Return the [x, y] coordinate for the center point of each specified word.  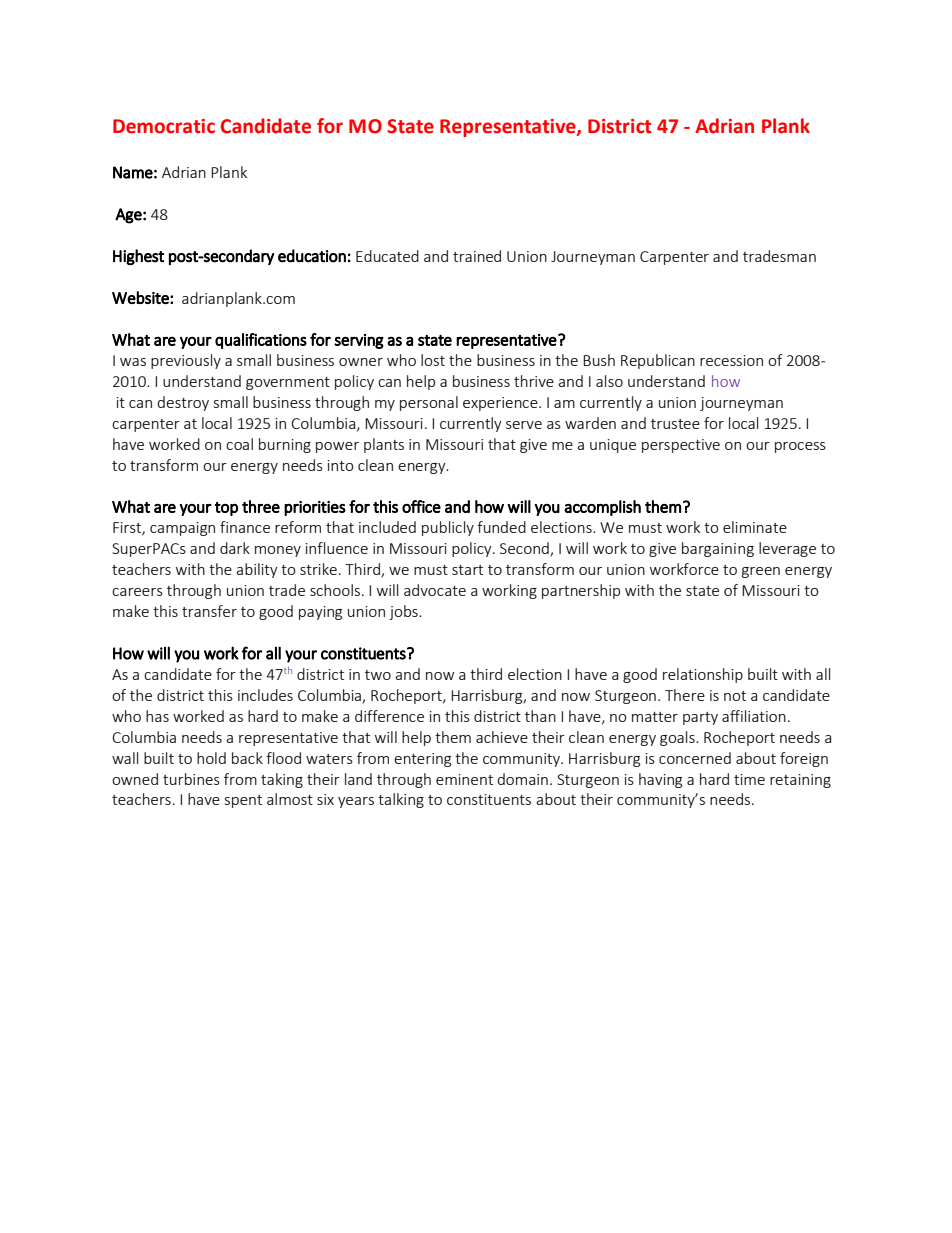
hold [211, 758]
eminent [464, 779]
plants [384, 445]
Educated [387, 256]
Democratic [164, 126]
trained [477, 256]
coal [239, 444]
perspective [681, 446]
